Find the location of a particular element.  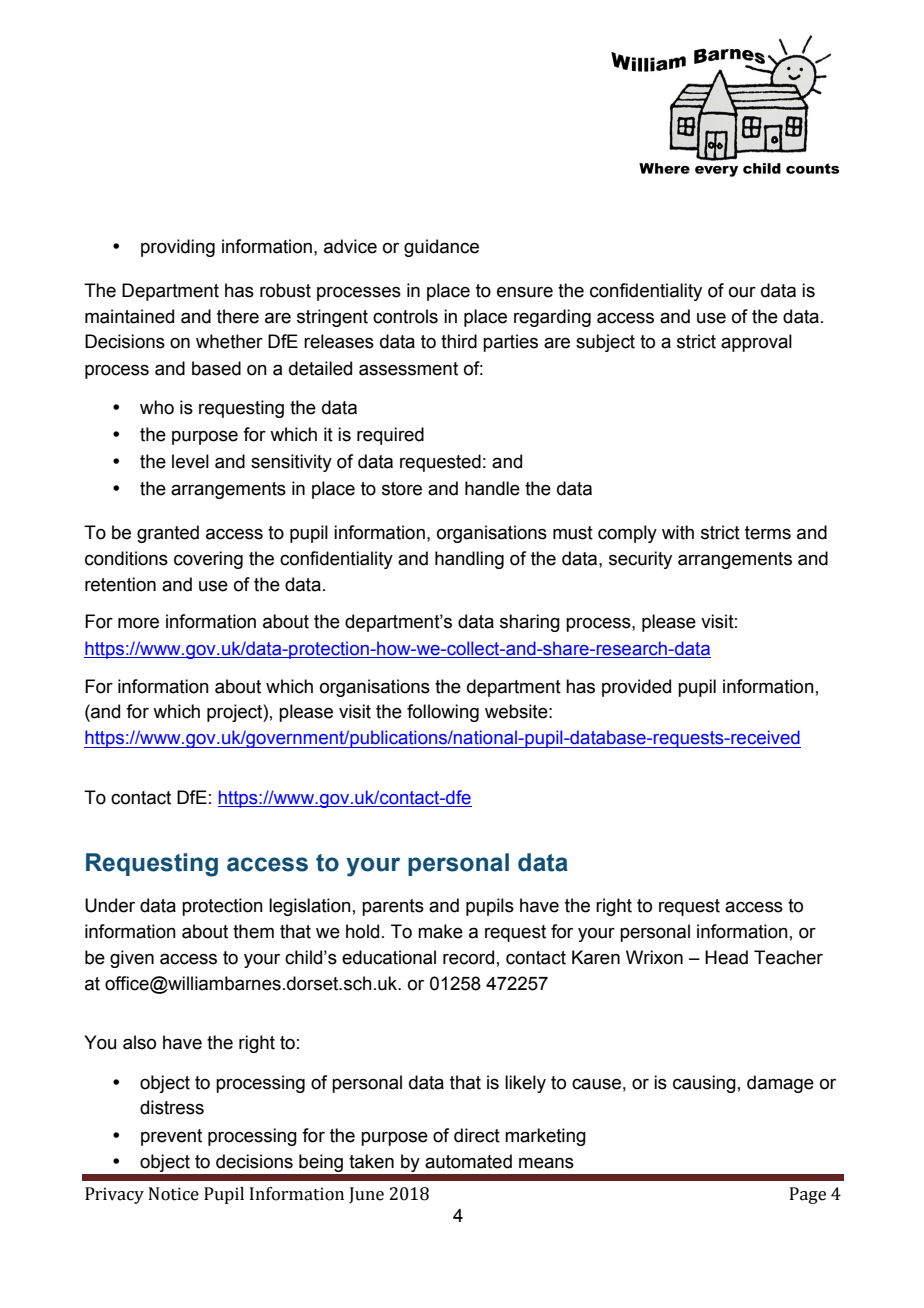

automated is located at coordinates (468, 1161).
